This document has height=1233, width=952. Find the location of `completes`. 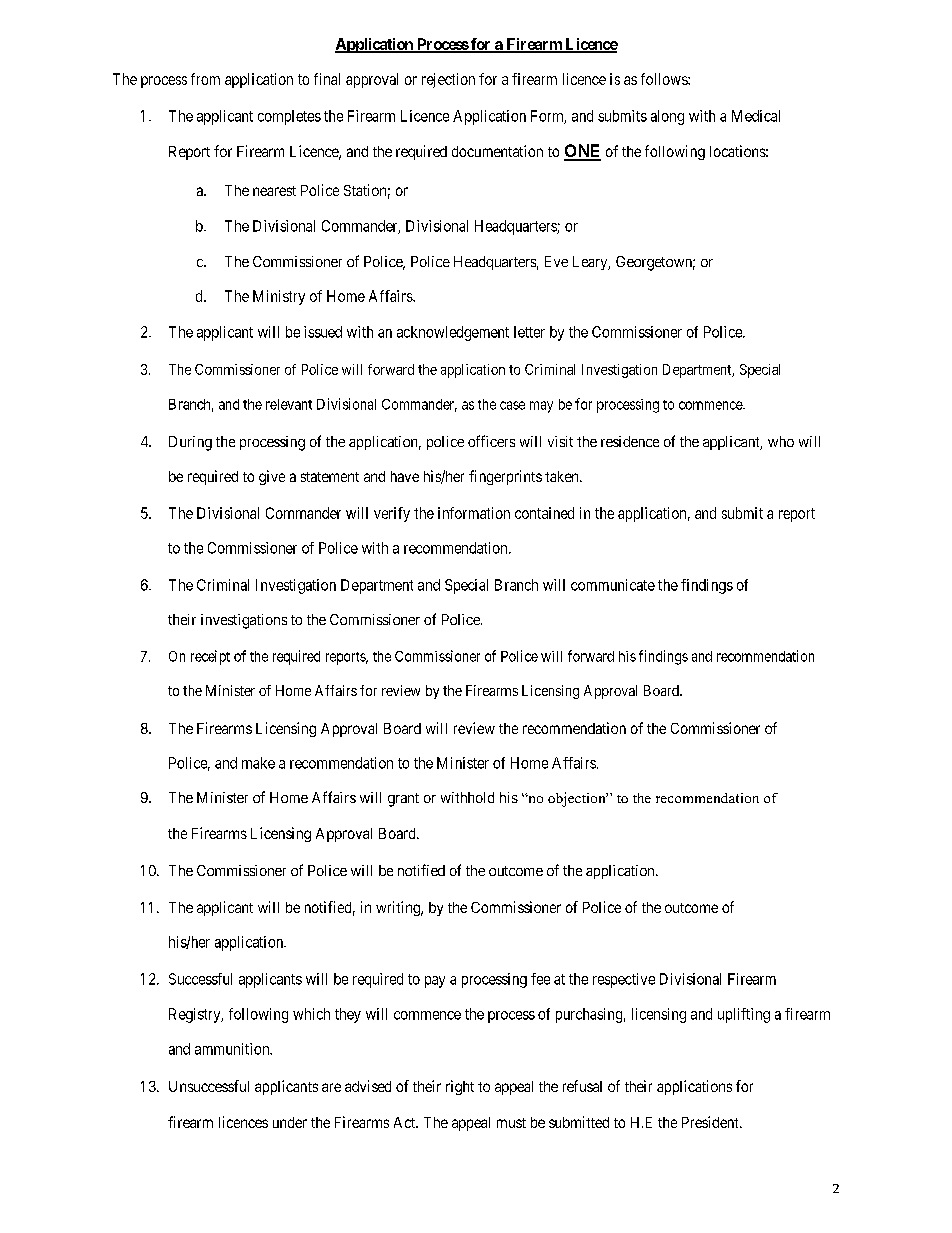

completes is located at coordinates (289, 117).
